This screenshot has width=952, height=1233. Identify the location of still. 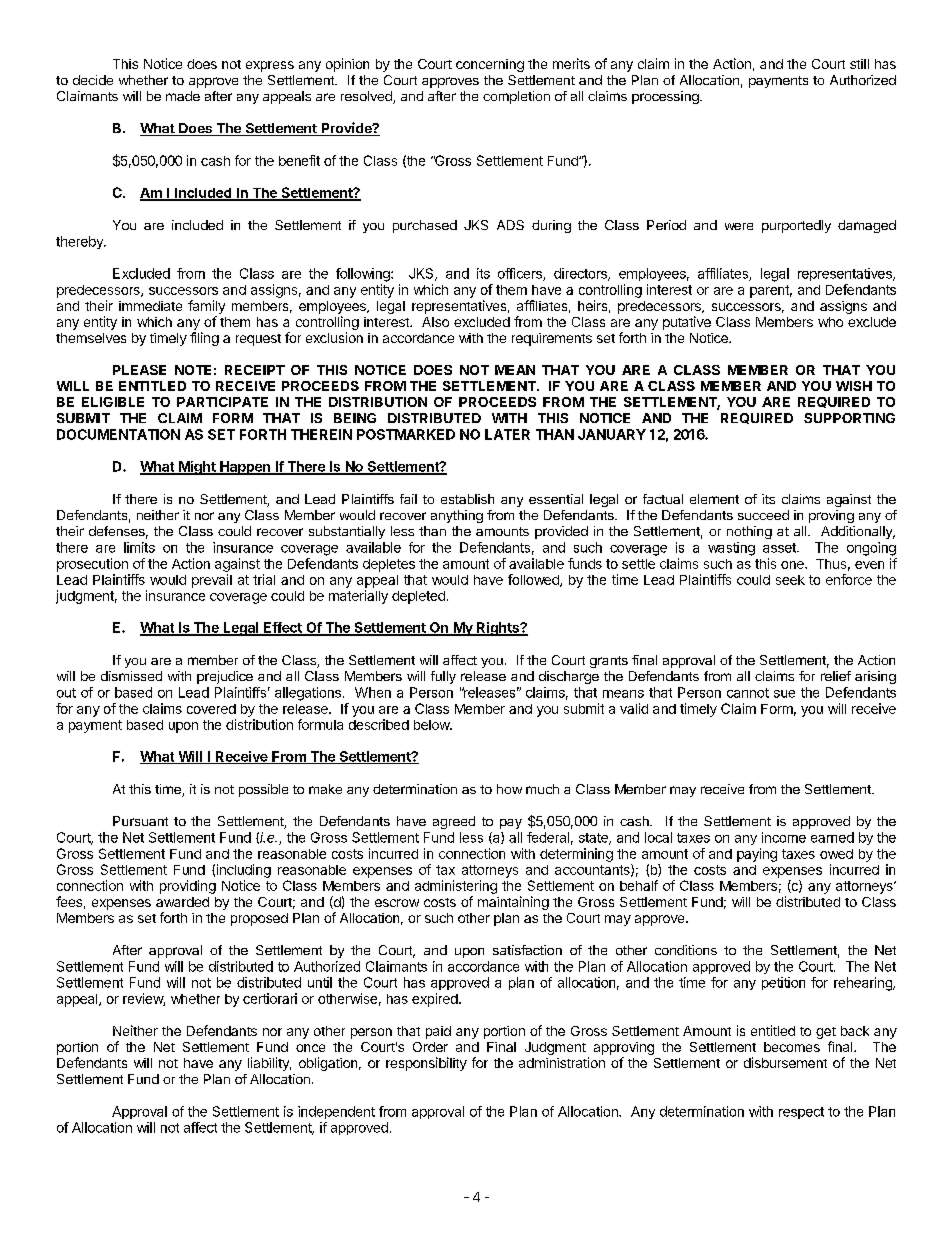
(859, 64).
